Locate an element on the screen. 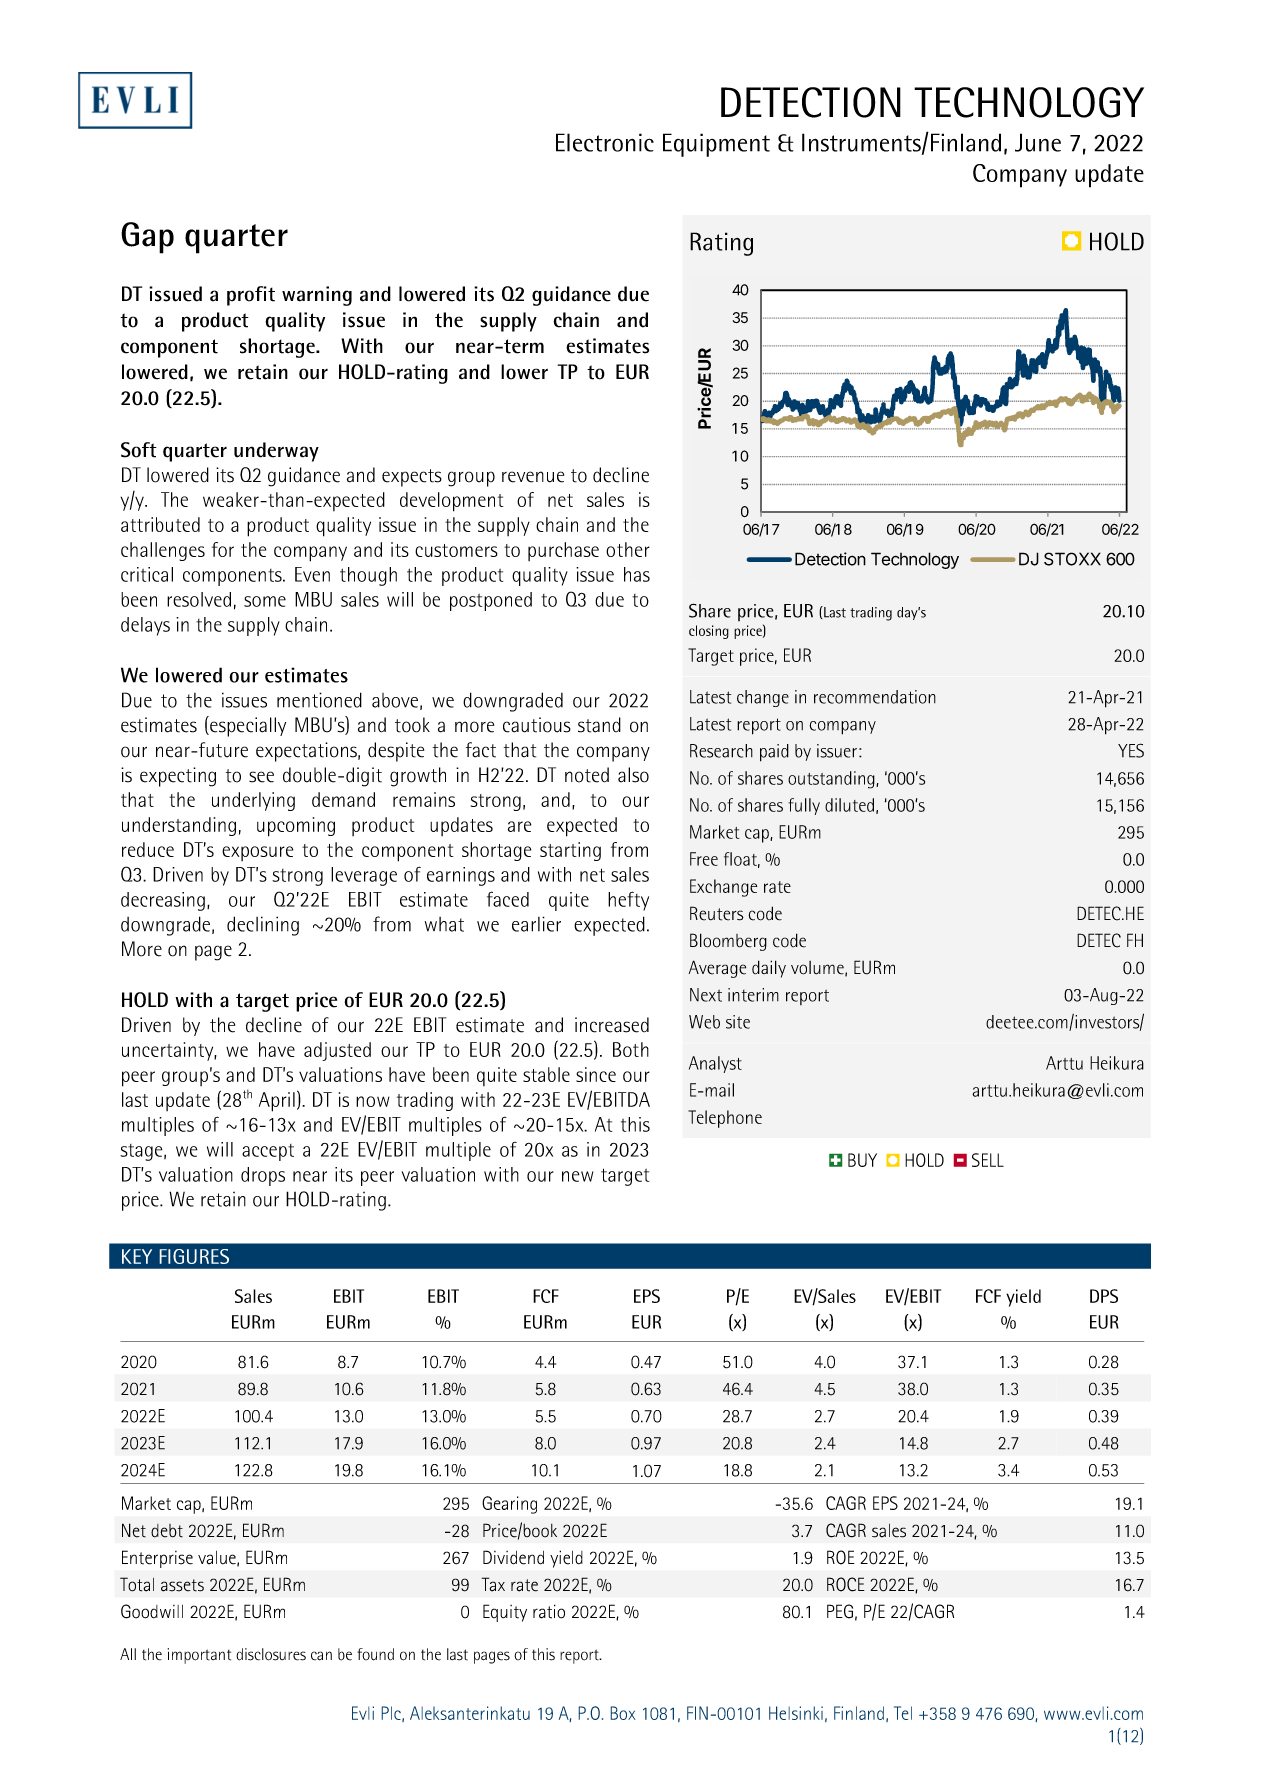  Gap is located at coordinates (147, 238).
